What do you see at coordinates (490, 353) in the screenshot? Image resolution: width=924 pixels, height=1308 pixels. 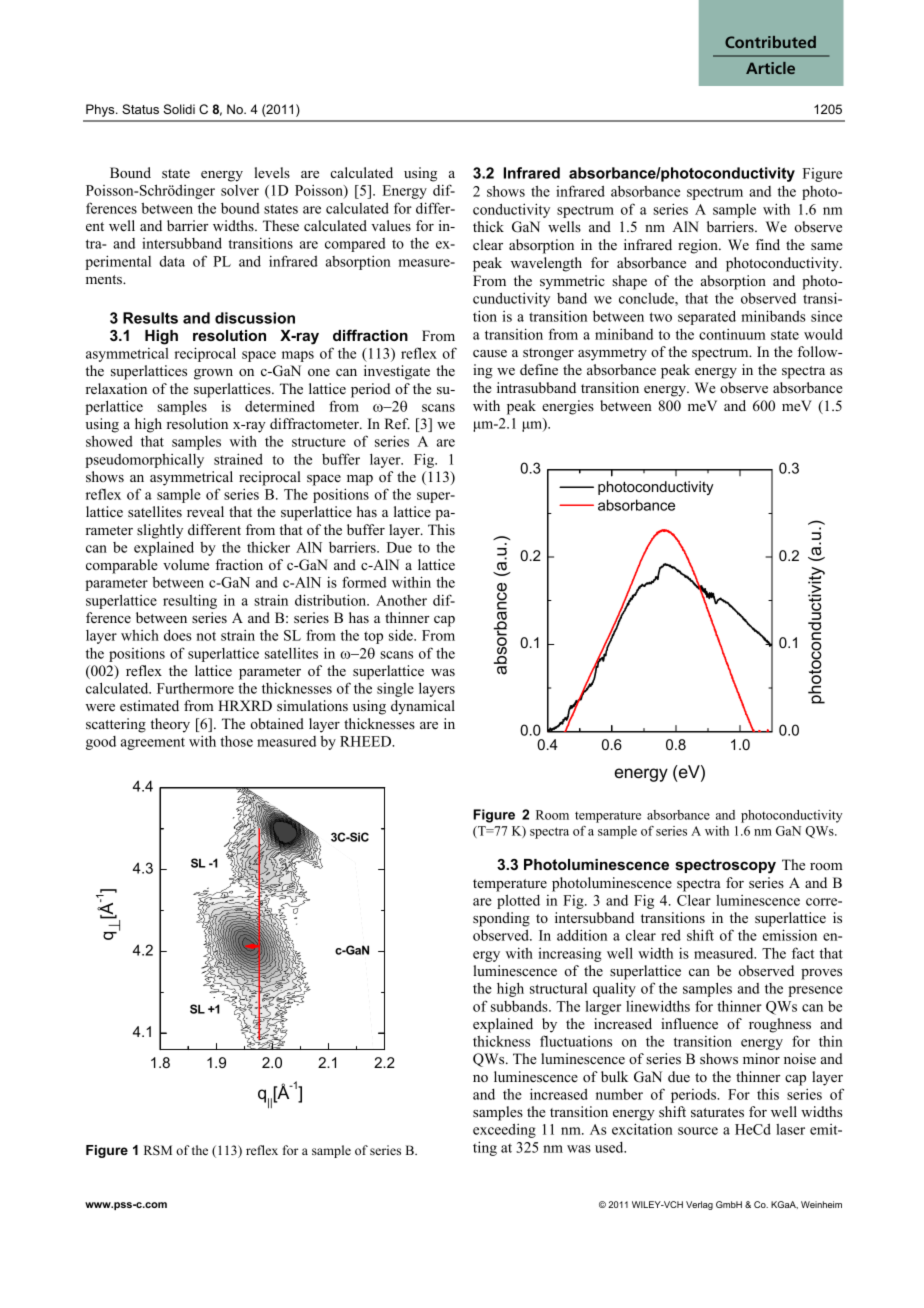 I see `cause` at bounding box center [490, 353].
